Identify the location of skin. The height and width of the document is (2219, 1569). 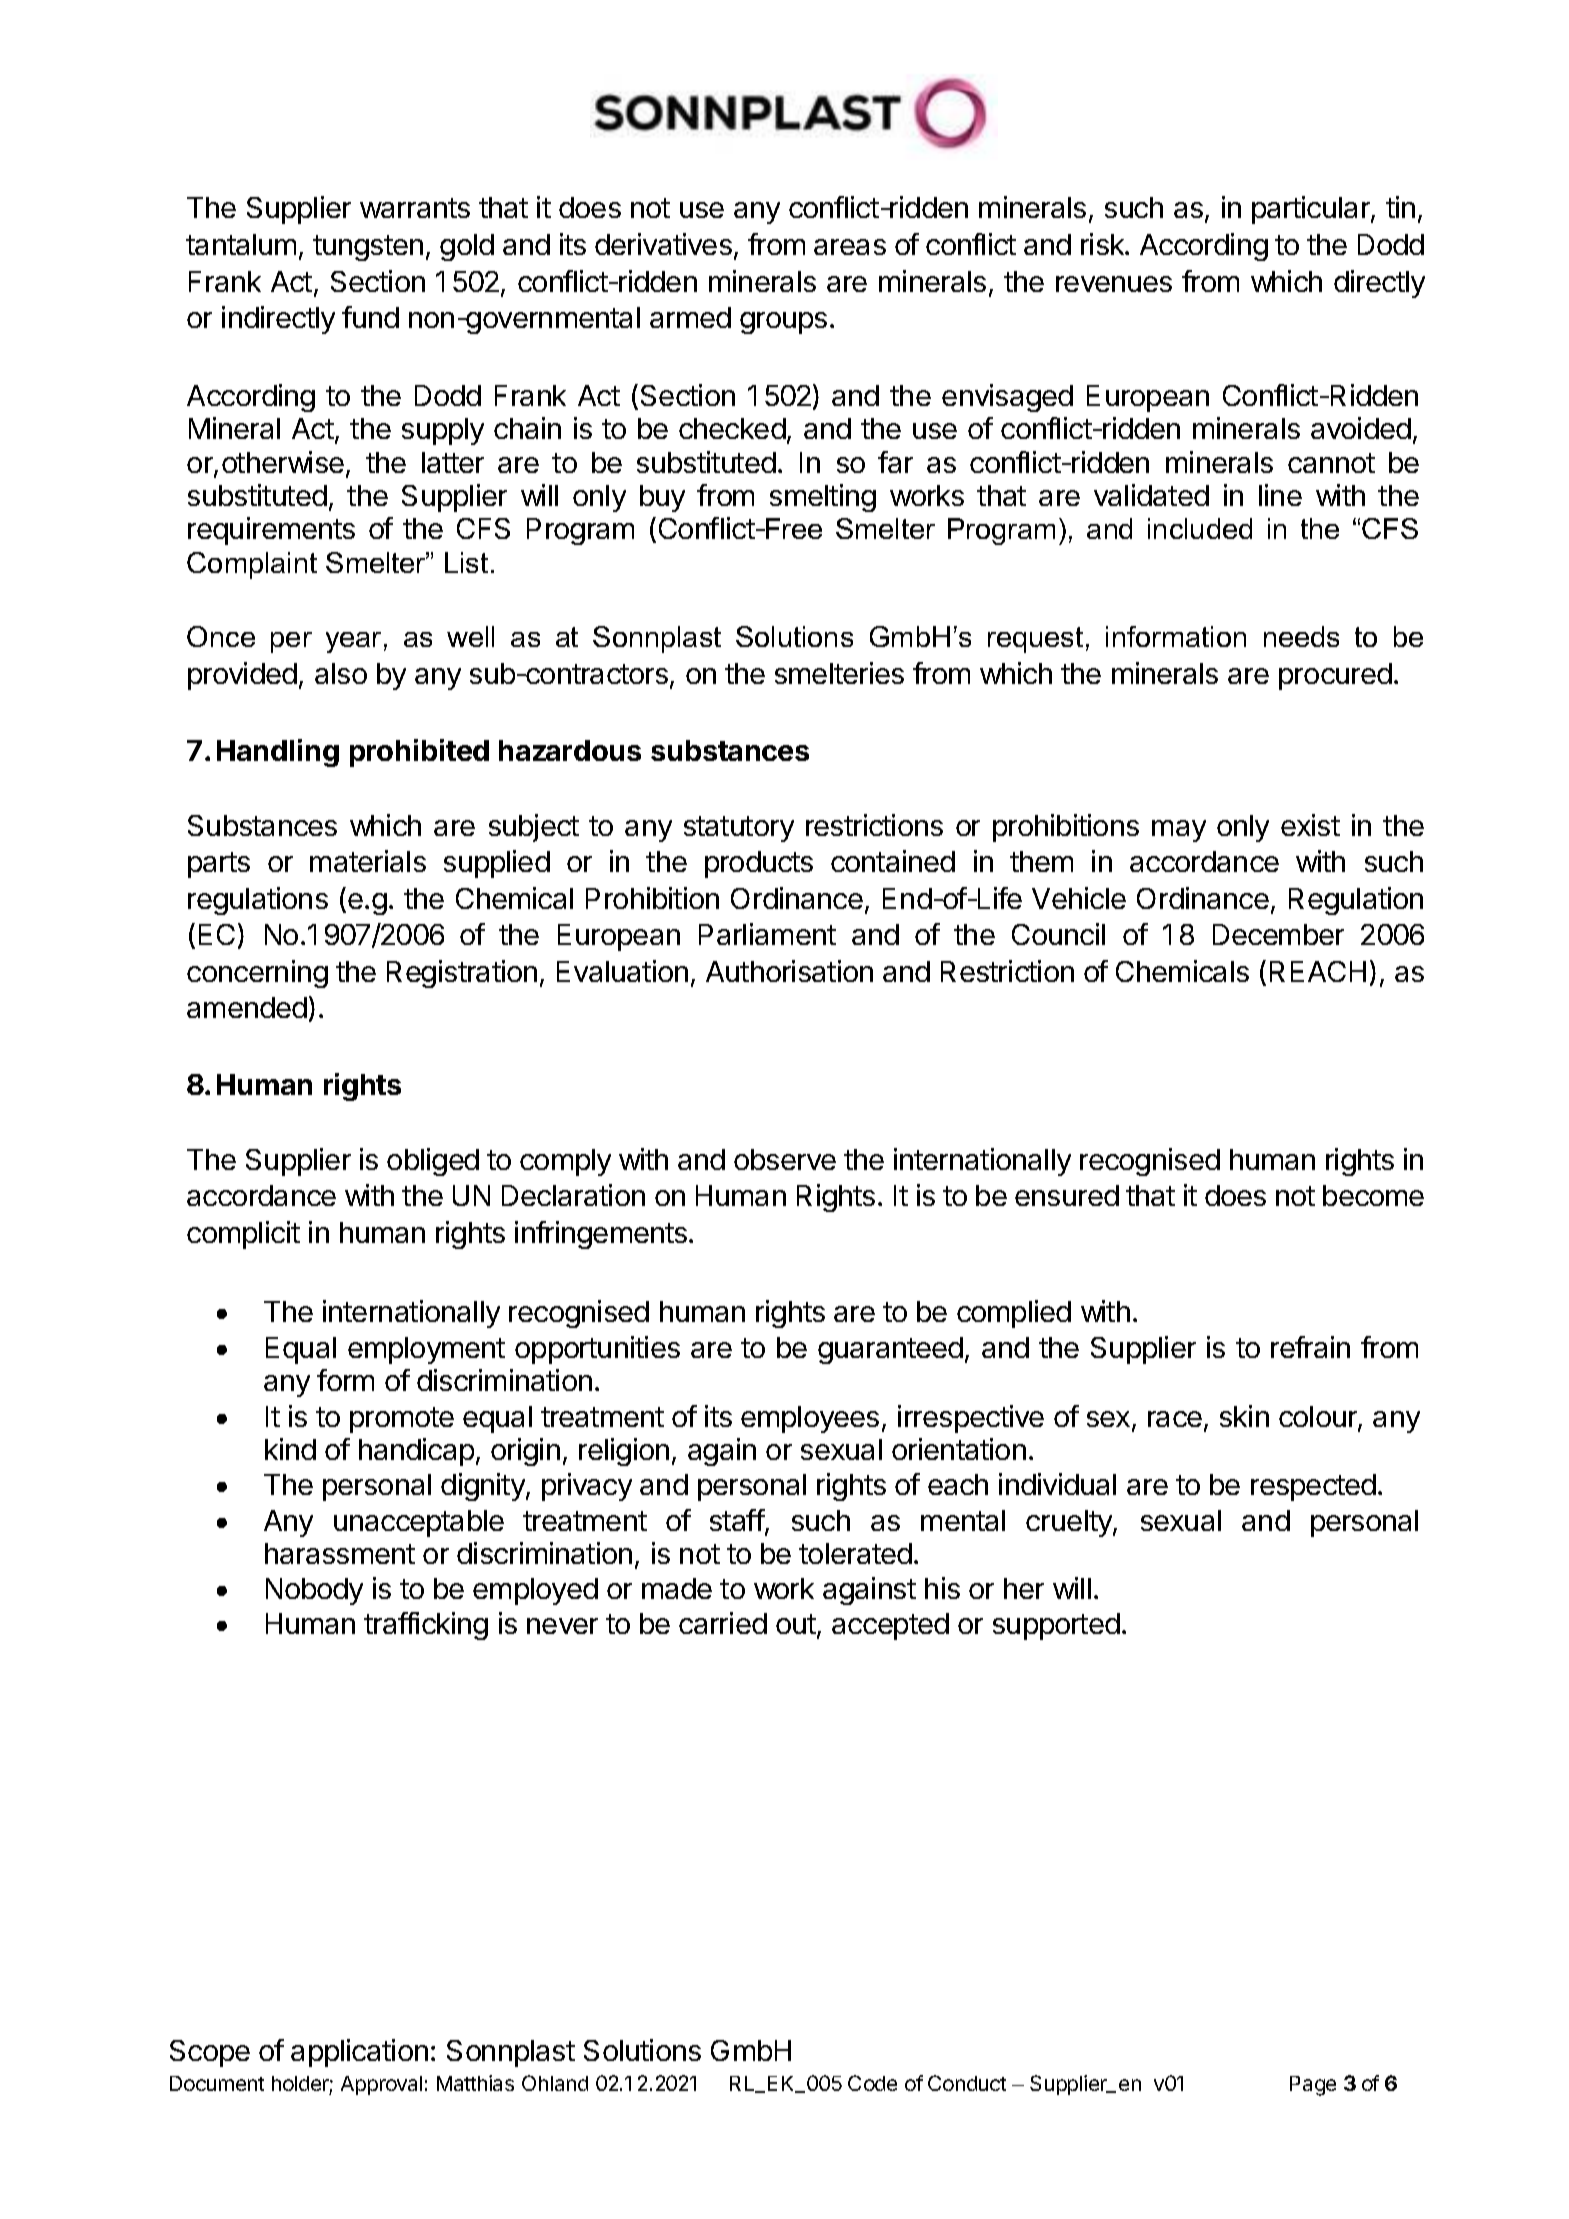
(1244, 1416).
